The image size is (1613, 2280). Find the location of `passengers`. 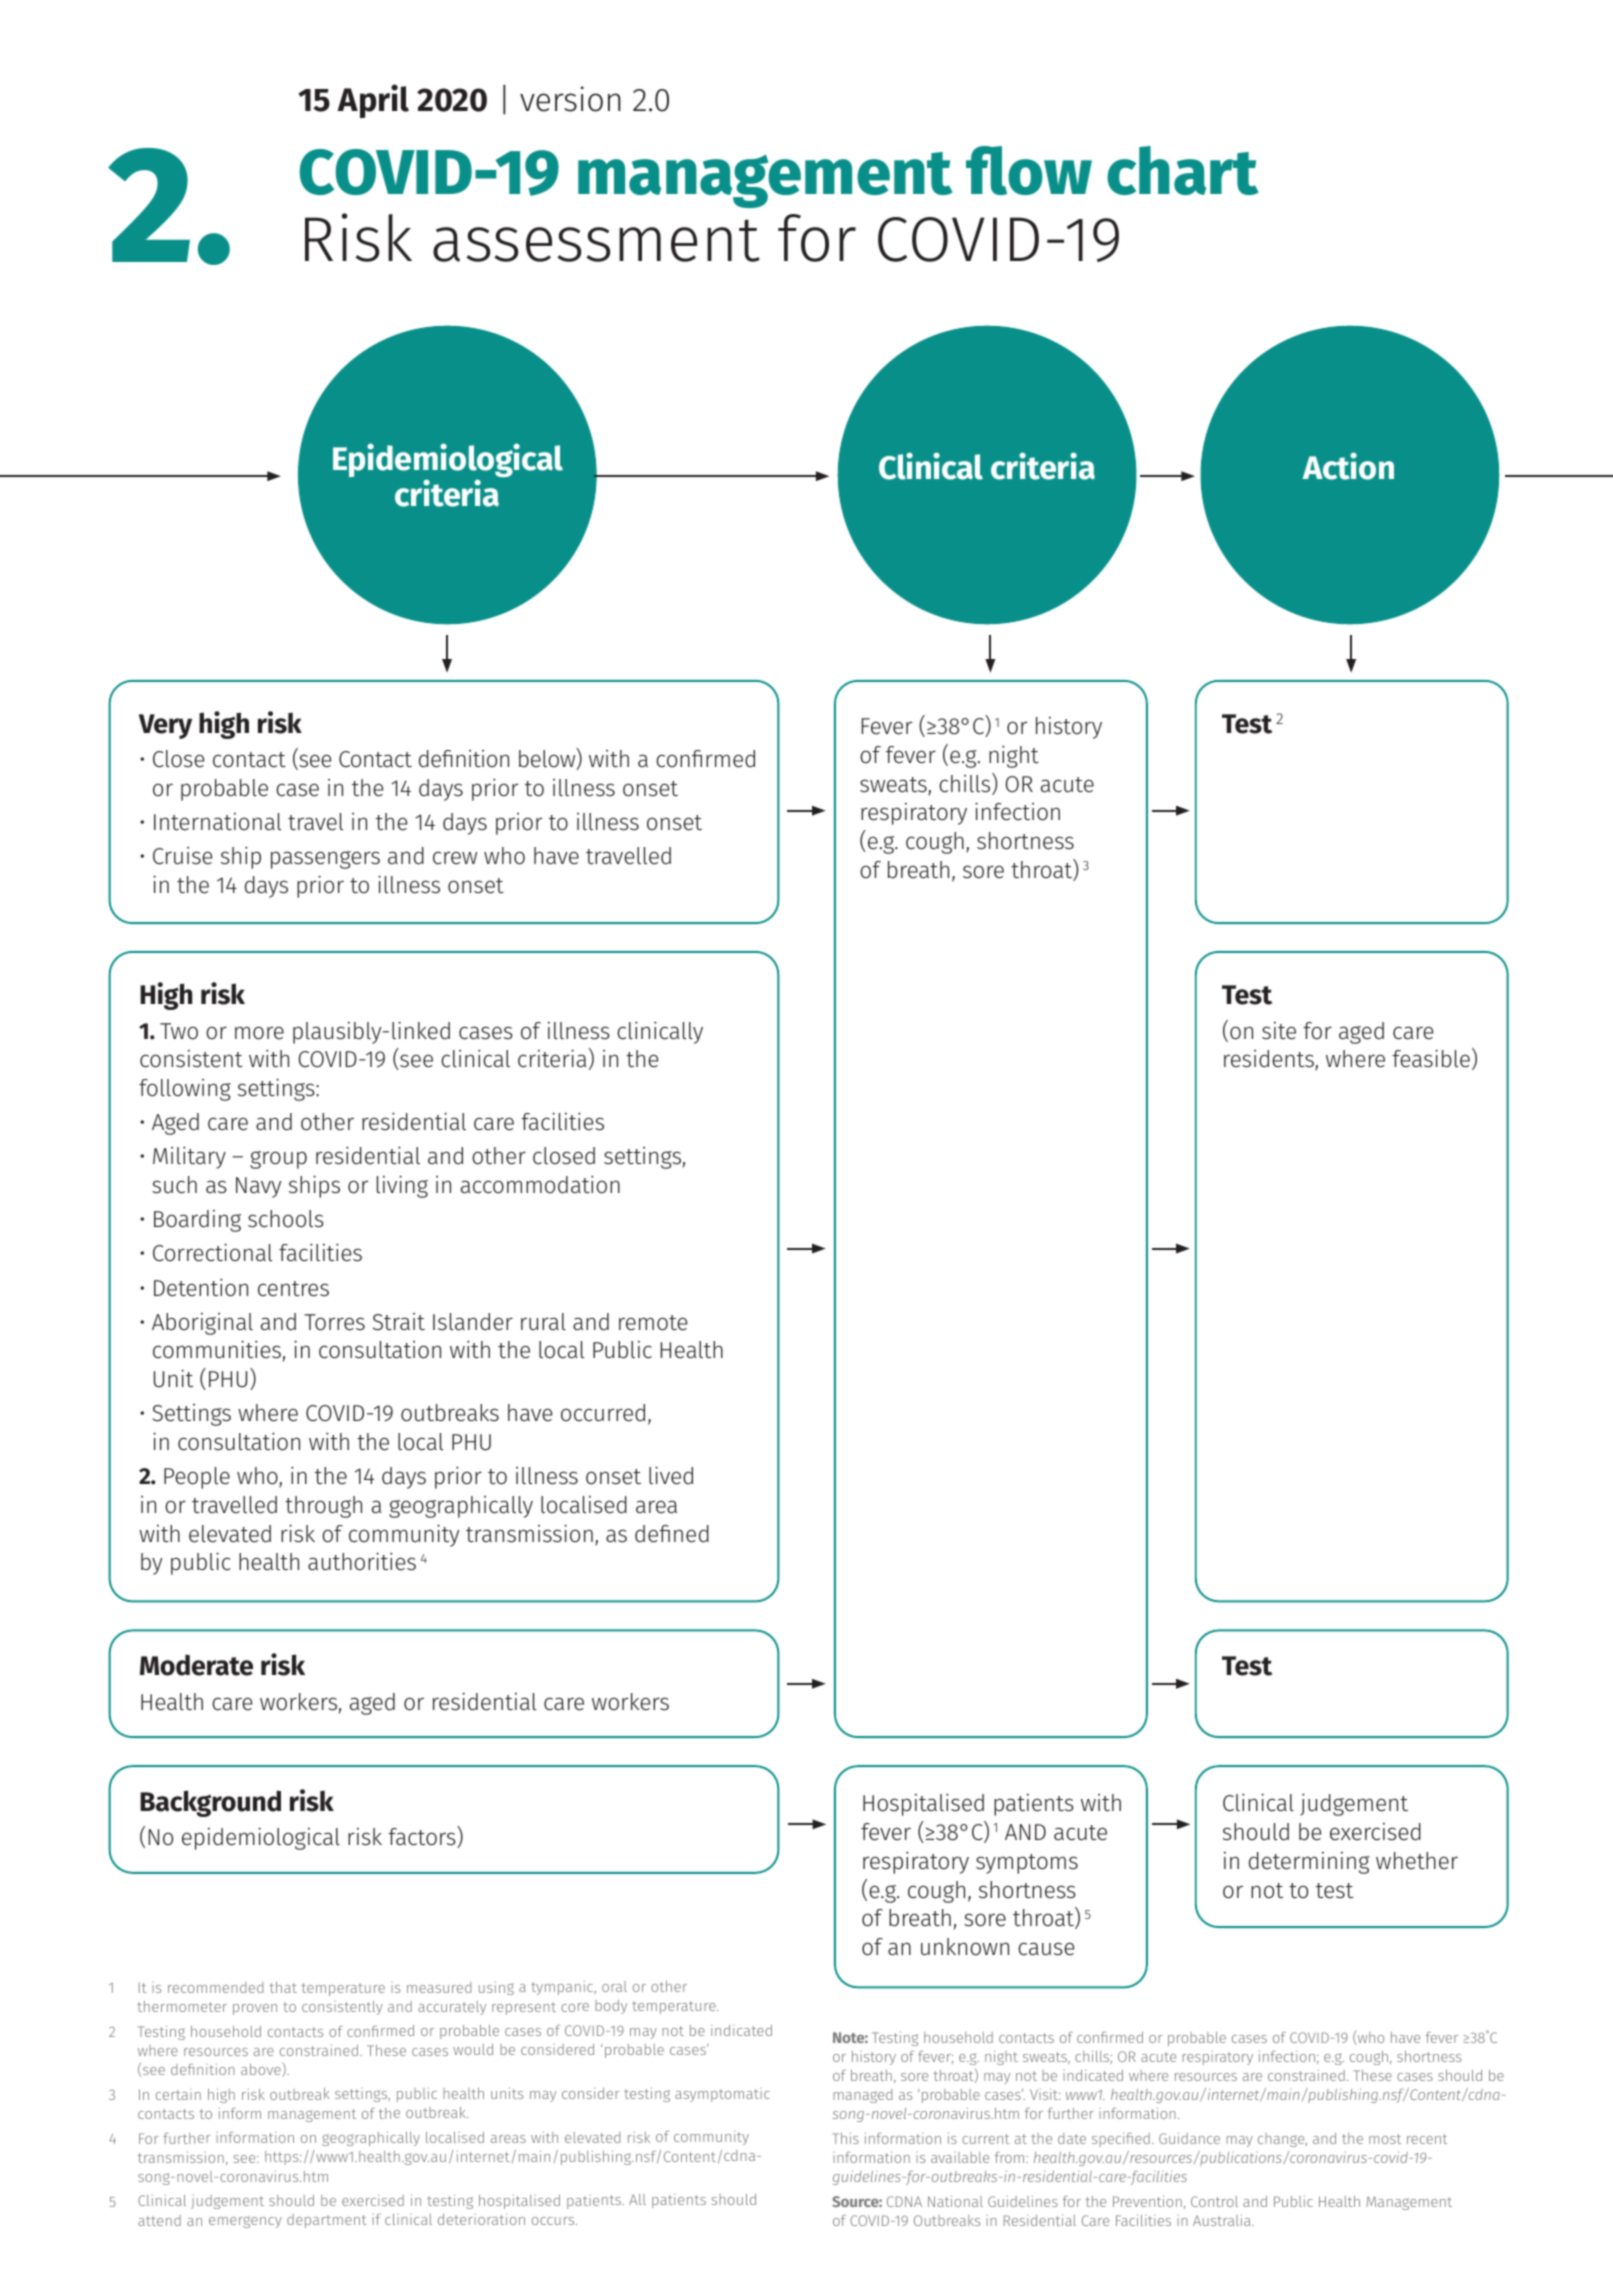

passengers is located at coordinates (325, 860).
